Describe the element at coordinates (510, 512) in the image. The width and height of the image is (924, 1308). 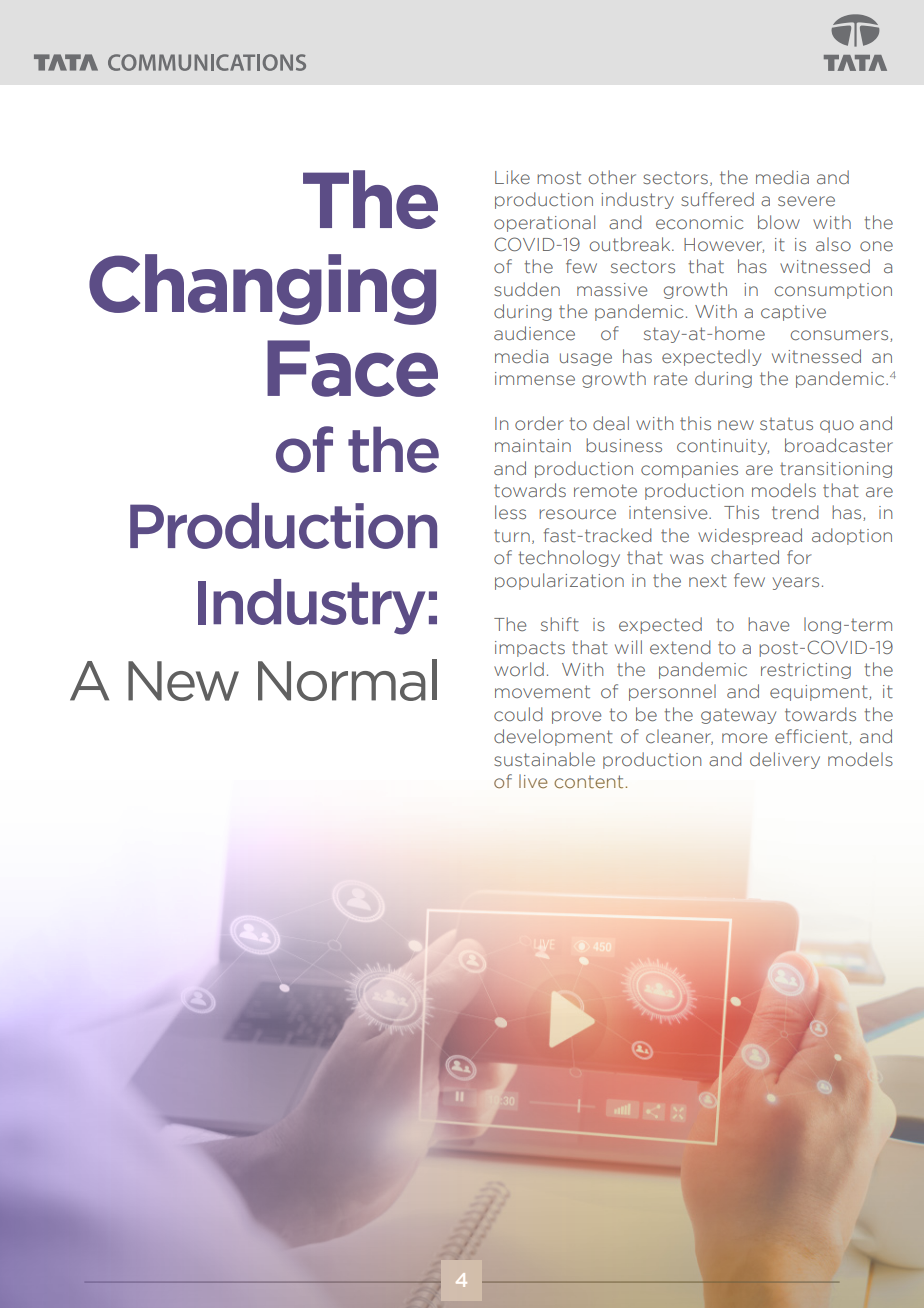
I see `less` at that location.
